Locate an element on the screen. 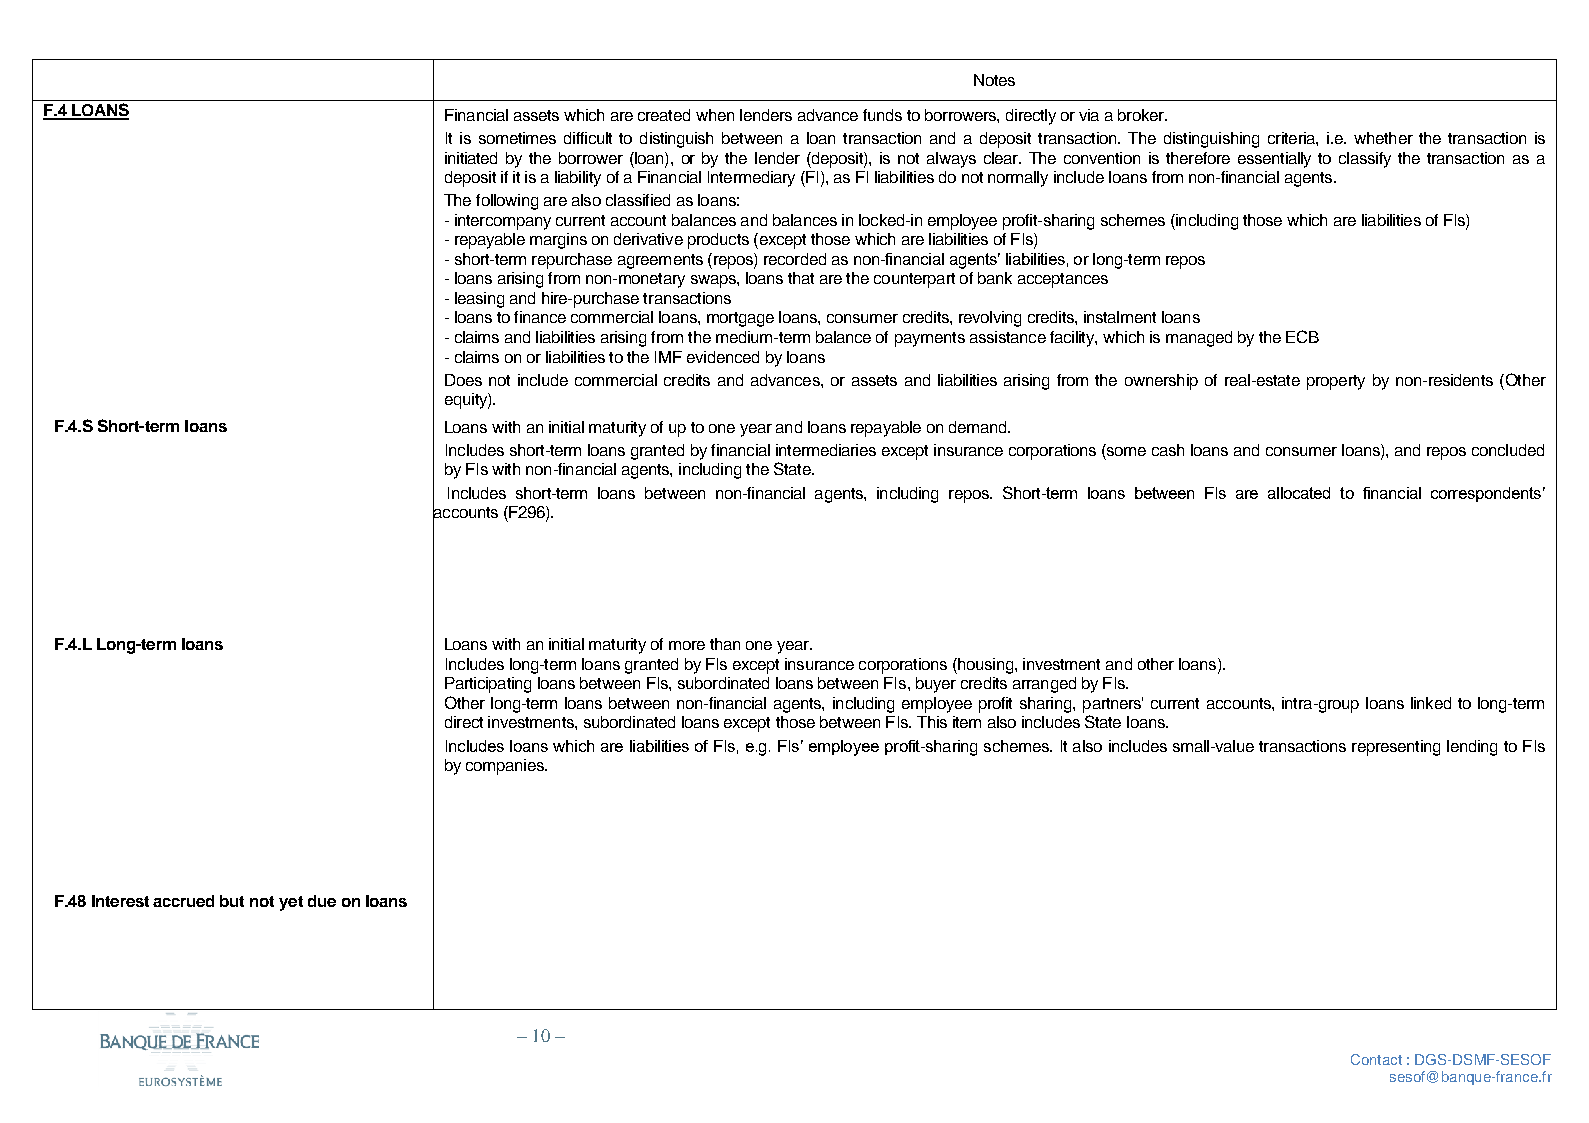  Does is located at coordinates (463, 380).
